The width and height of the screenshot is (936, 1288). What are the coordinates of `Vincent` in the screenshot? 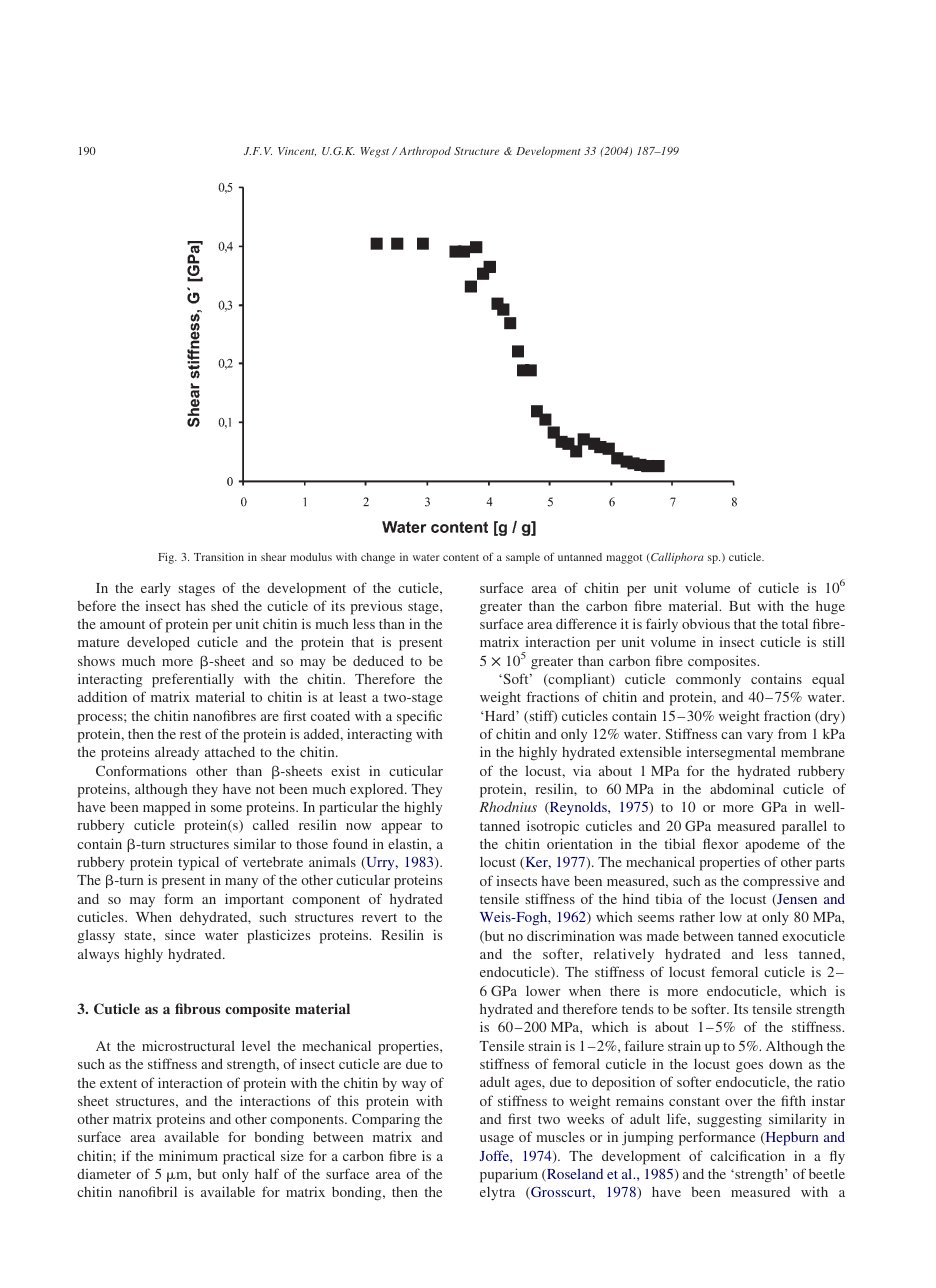 It's located at (297, 151).
